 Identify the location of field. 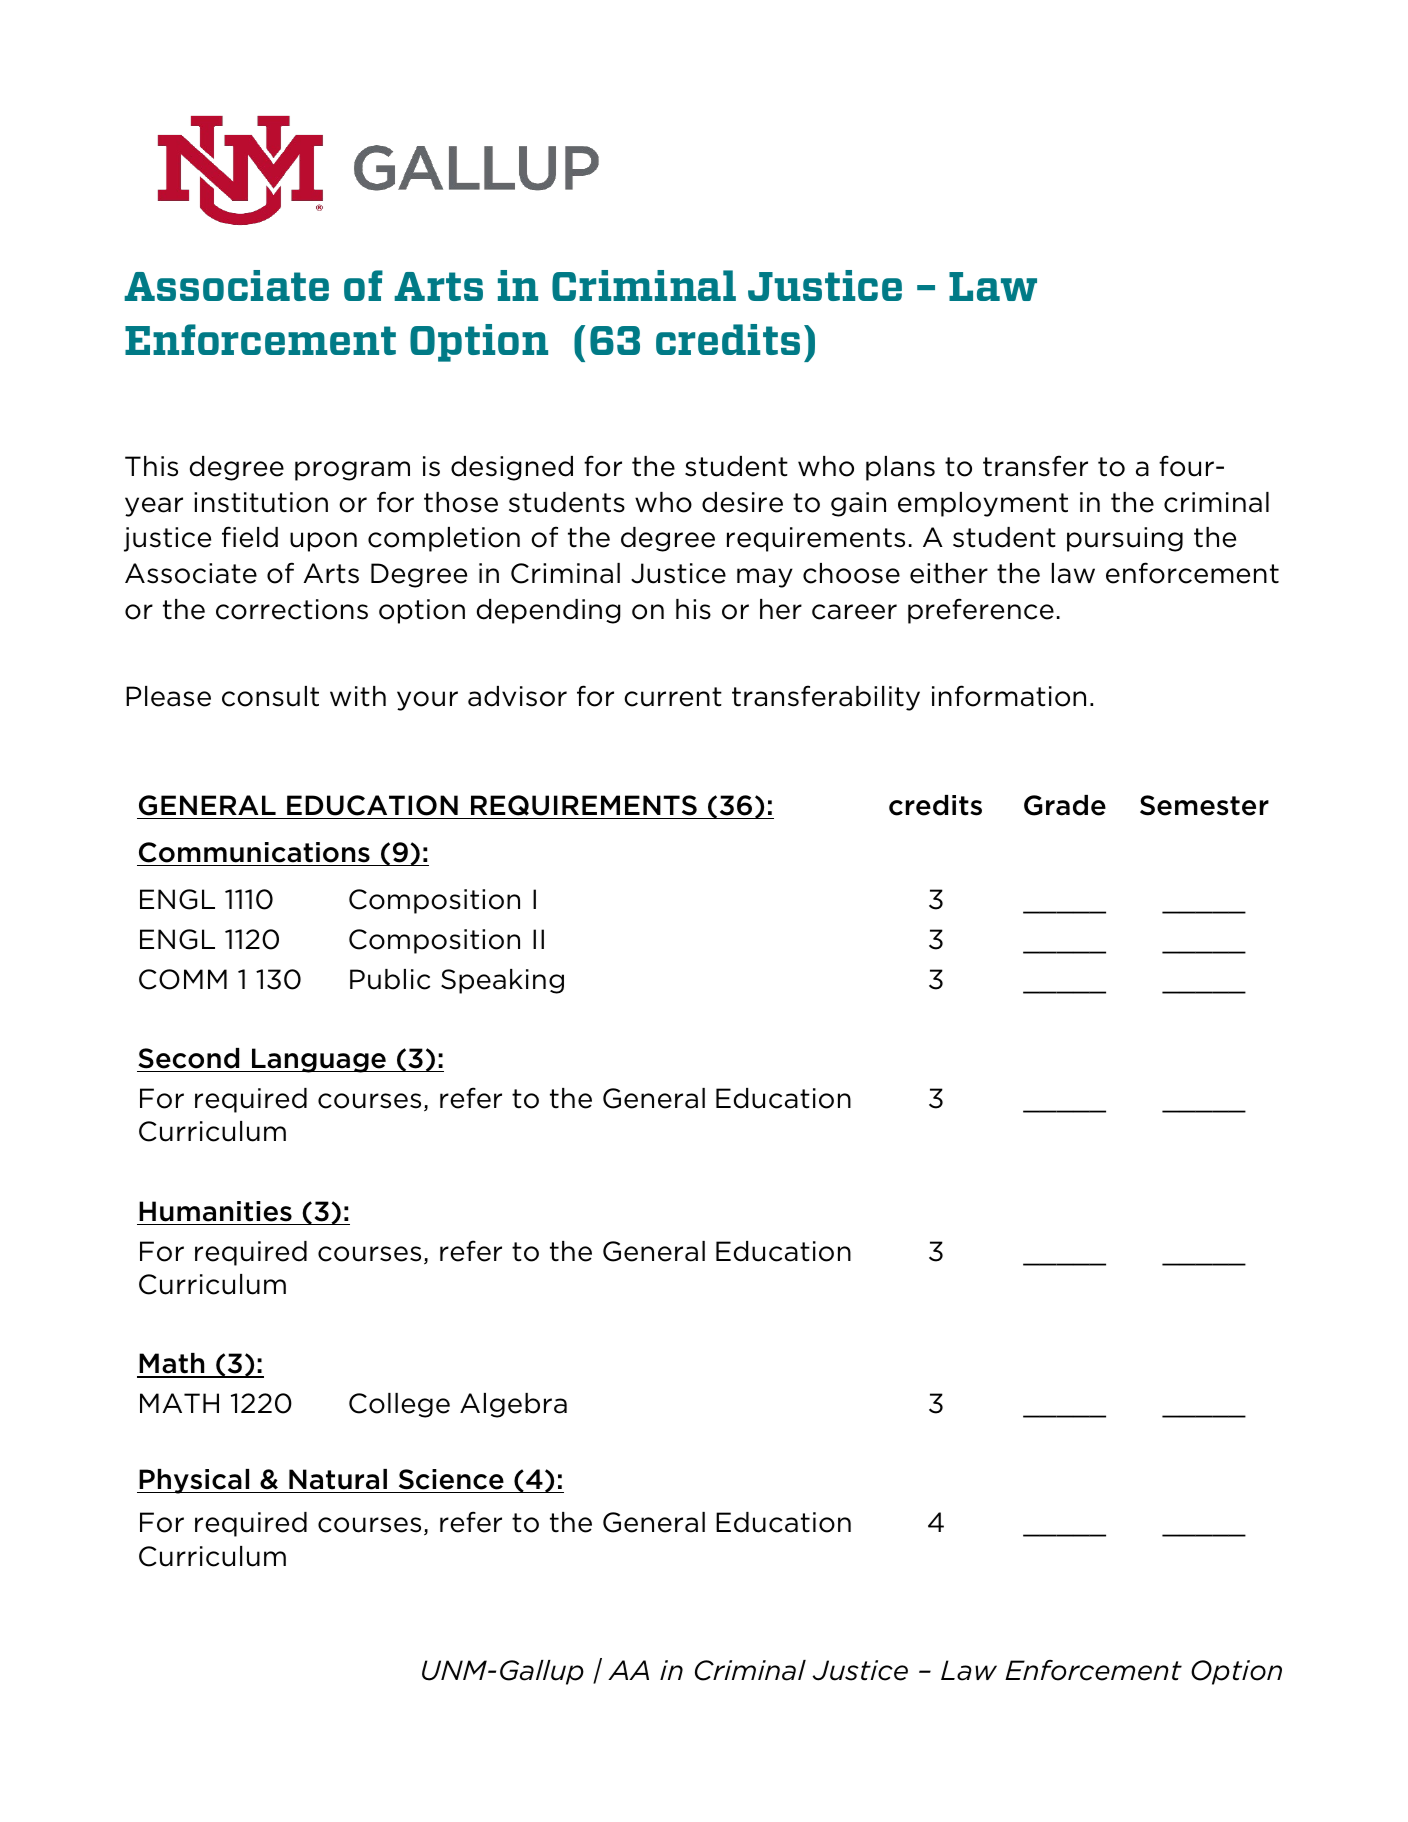
(250, 537).
